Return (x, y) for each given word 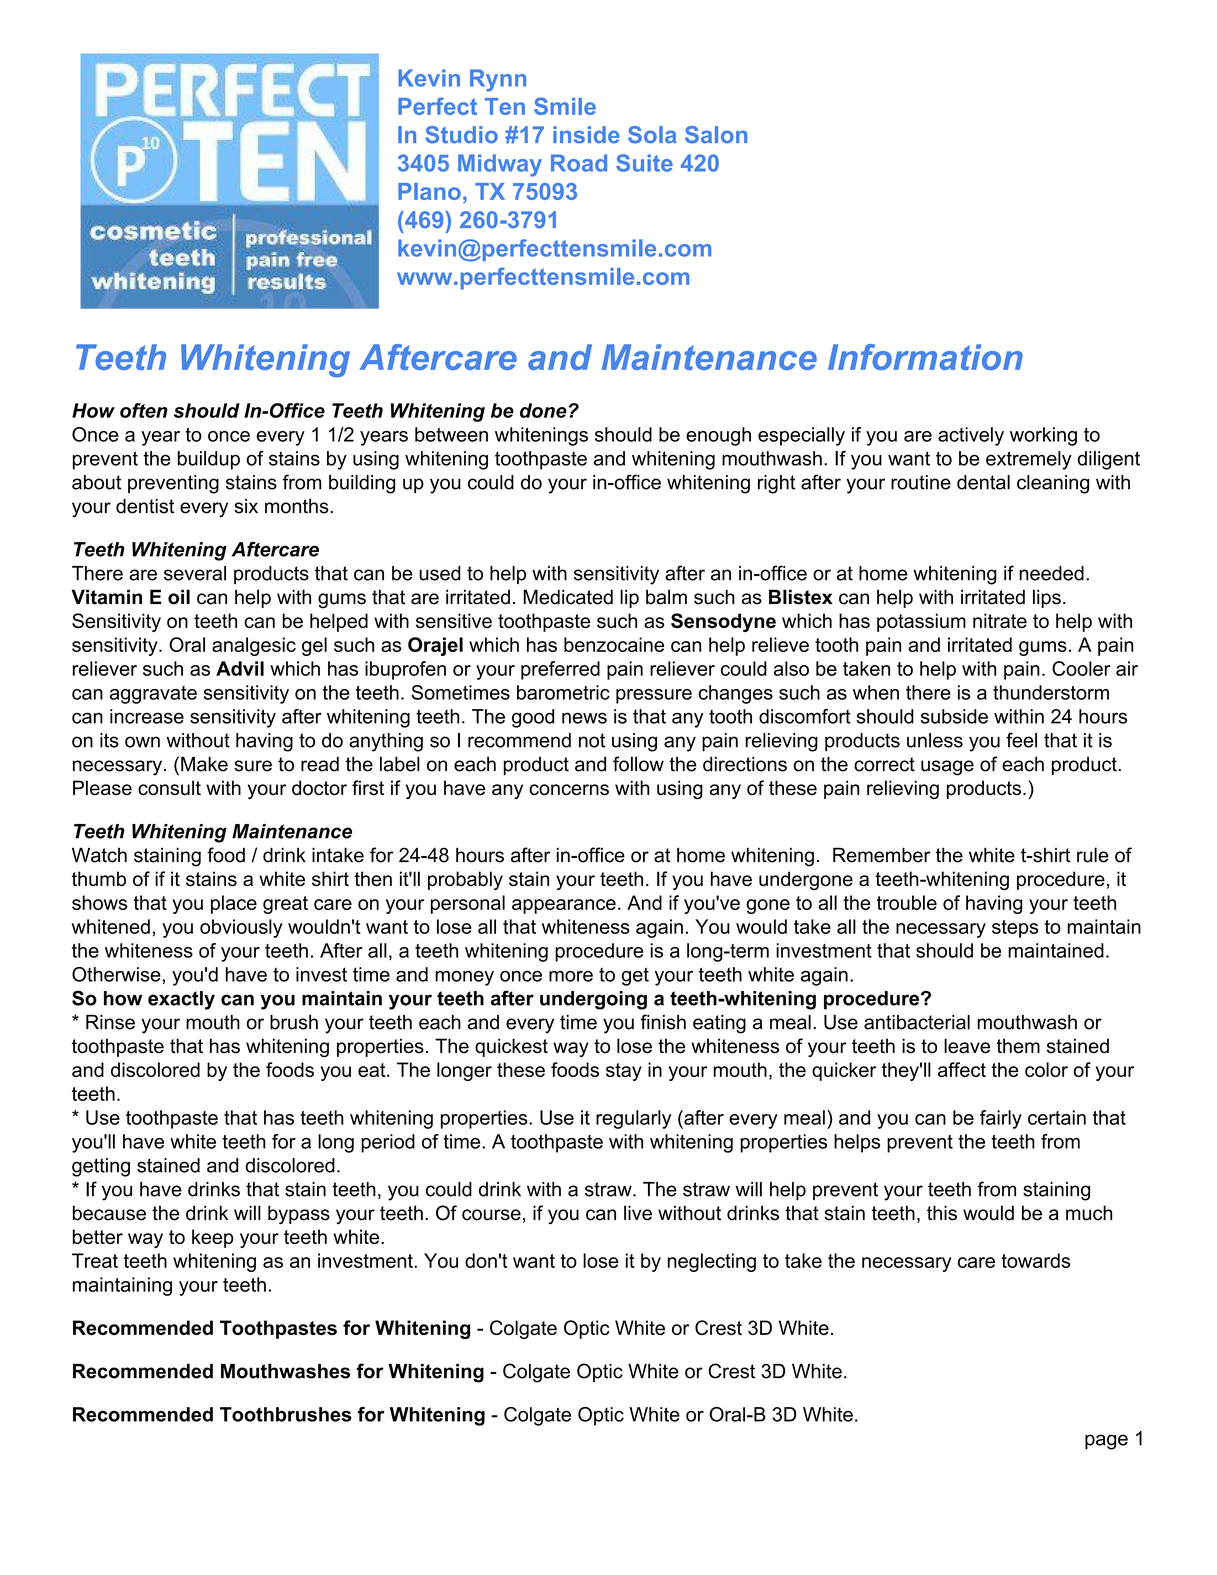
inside (586, 135)
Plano (429, 191)
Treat (95, 1260)
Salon (716, 135)
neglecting (711, 1262)
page (1106, 1442)
